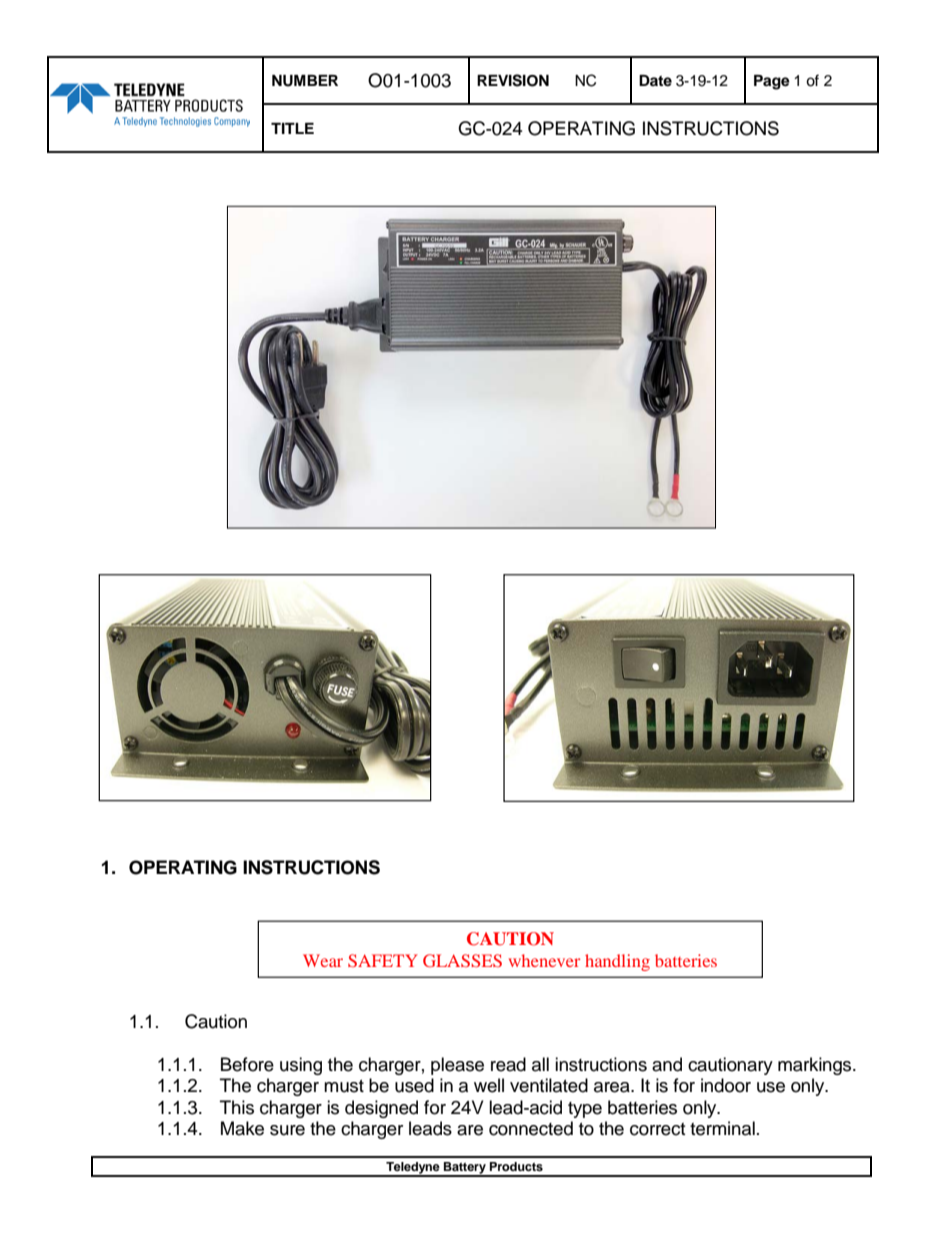 The image size is (952, 1233). I want to click on sure, so click(287, 1130).
